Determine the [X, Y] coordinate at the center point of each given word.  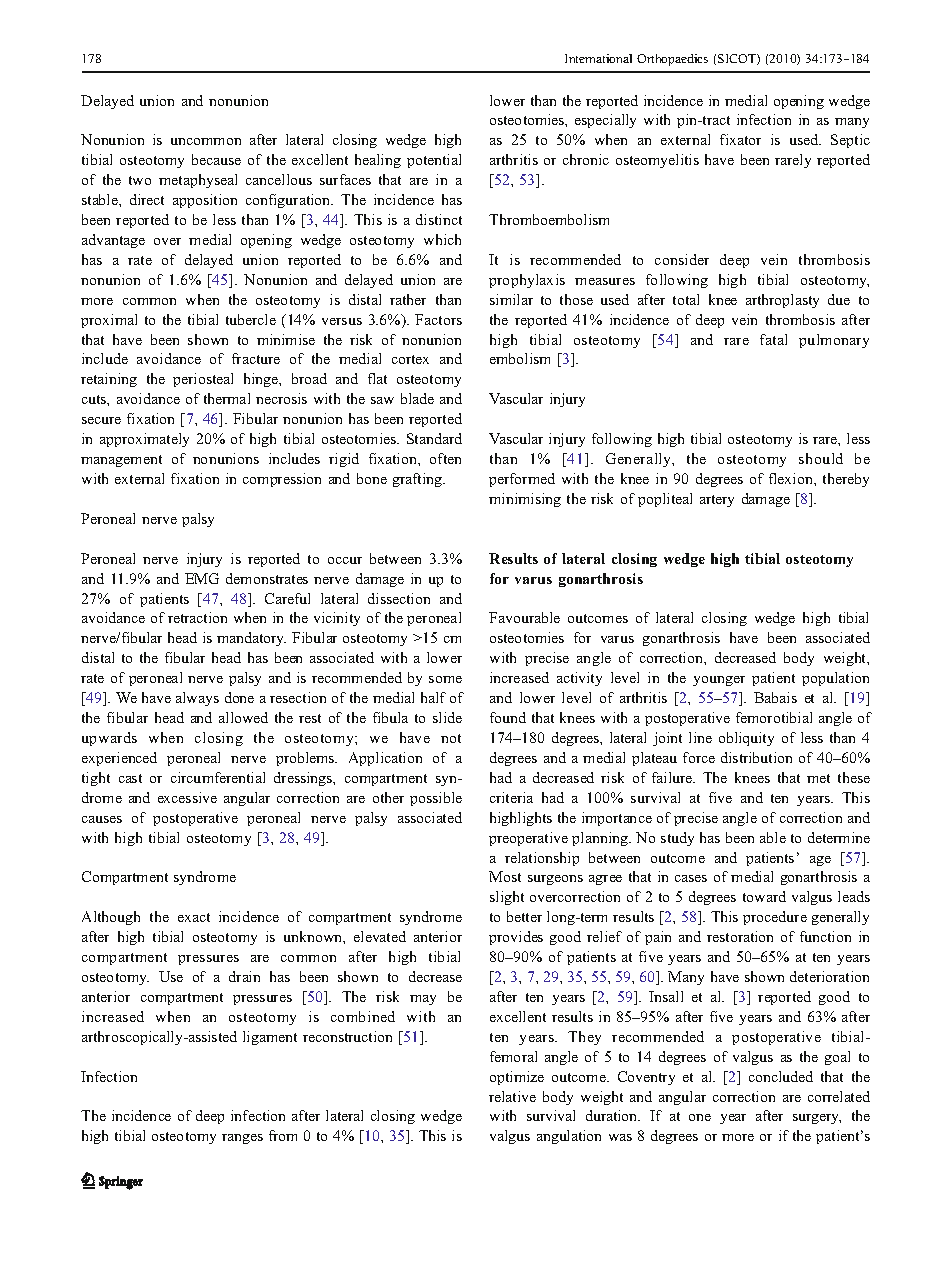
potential [434, 161]
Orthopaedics [672, 60]
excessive [187, 797]
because [216, 159]
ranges [242, 1139]
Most [505, 876]
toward [764, 896]
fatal [773, 339]
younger [719, 681]
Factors [438, 319]
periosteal [203, 380]
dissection [399, 598]
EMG [202, 578]
